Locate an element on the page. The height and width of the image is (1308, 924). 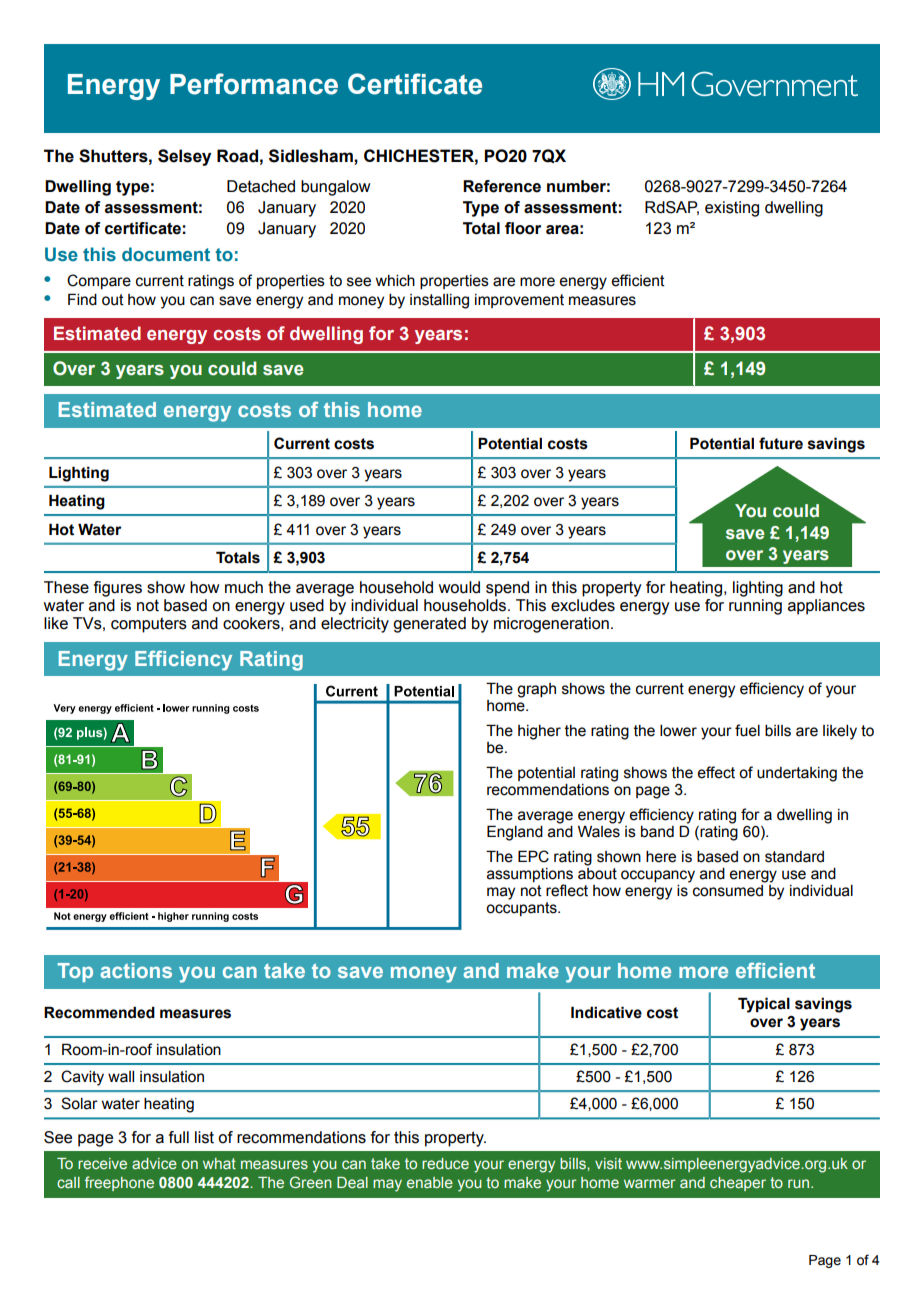
cheaper is located at coordinates (738, 1184).
